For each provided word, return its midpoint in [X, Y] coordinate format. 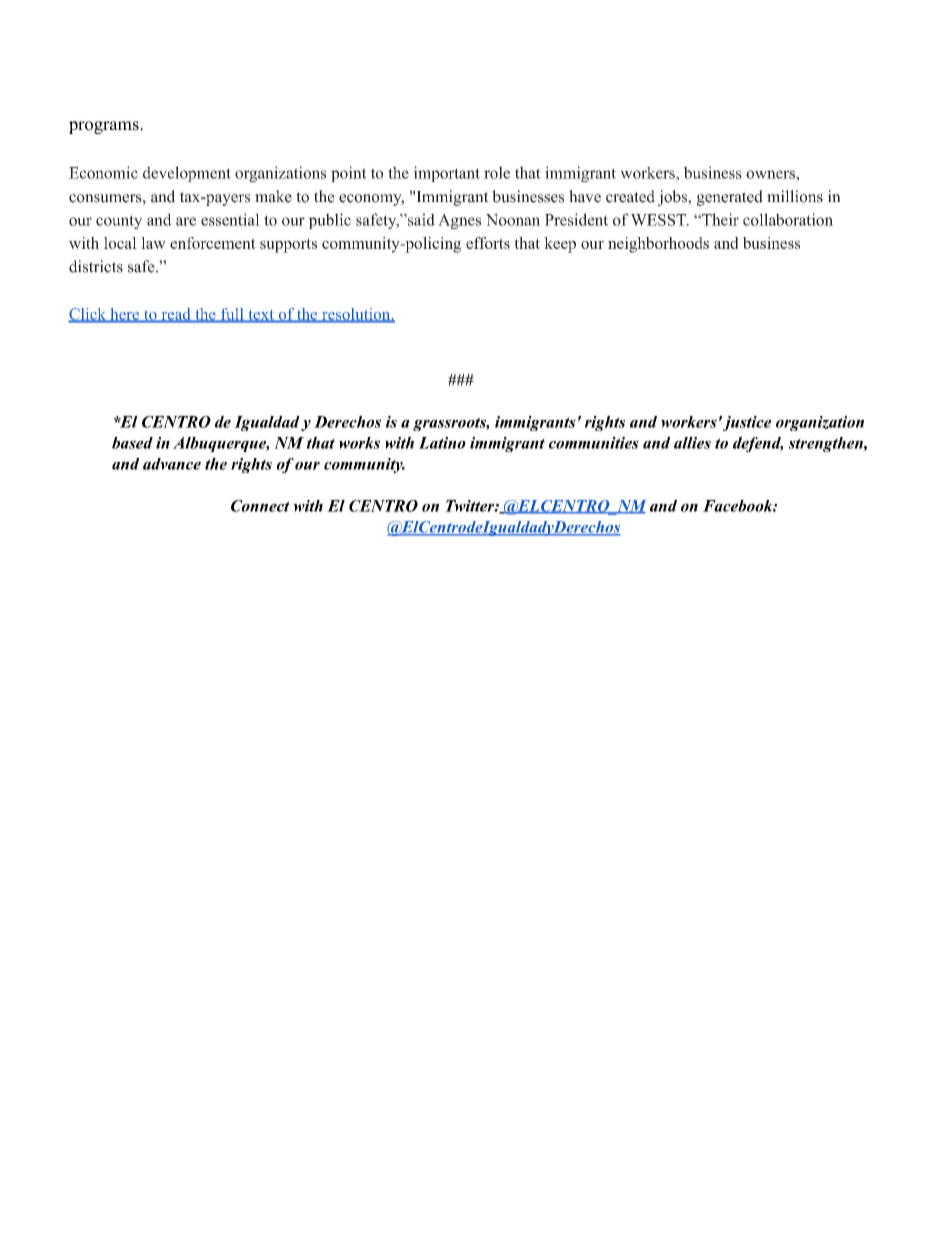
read [176, 315]
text [261, 316]
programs [105, 127]
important [447, 174]
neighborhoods [658, 245]
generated [730, 198]
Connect [260, 506]
